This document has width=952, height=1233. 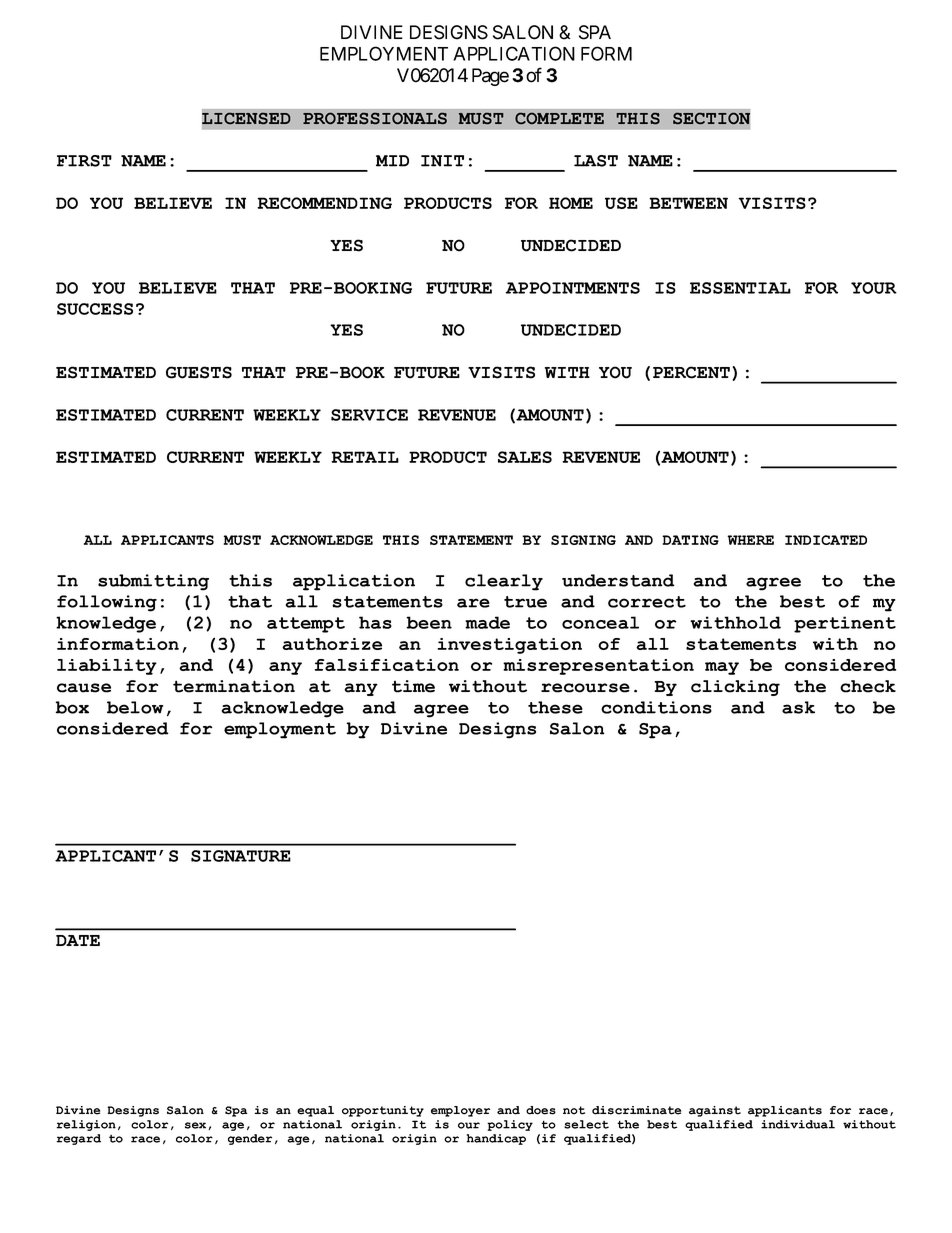 What do you see at coordinates (84, 161) in the document?
I see `FIRST` at bounding box center [84, 161].
